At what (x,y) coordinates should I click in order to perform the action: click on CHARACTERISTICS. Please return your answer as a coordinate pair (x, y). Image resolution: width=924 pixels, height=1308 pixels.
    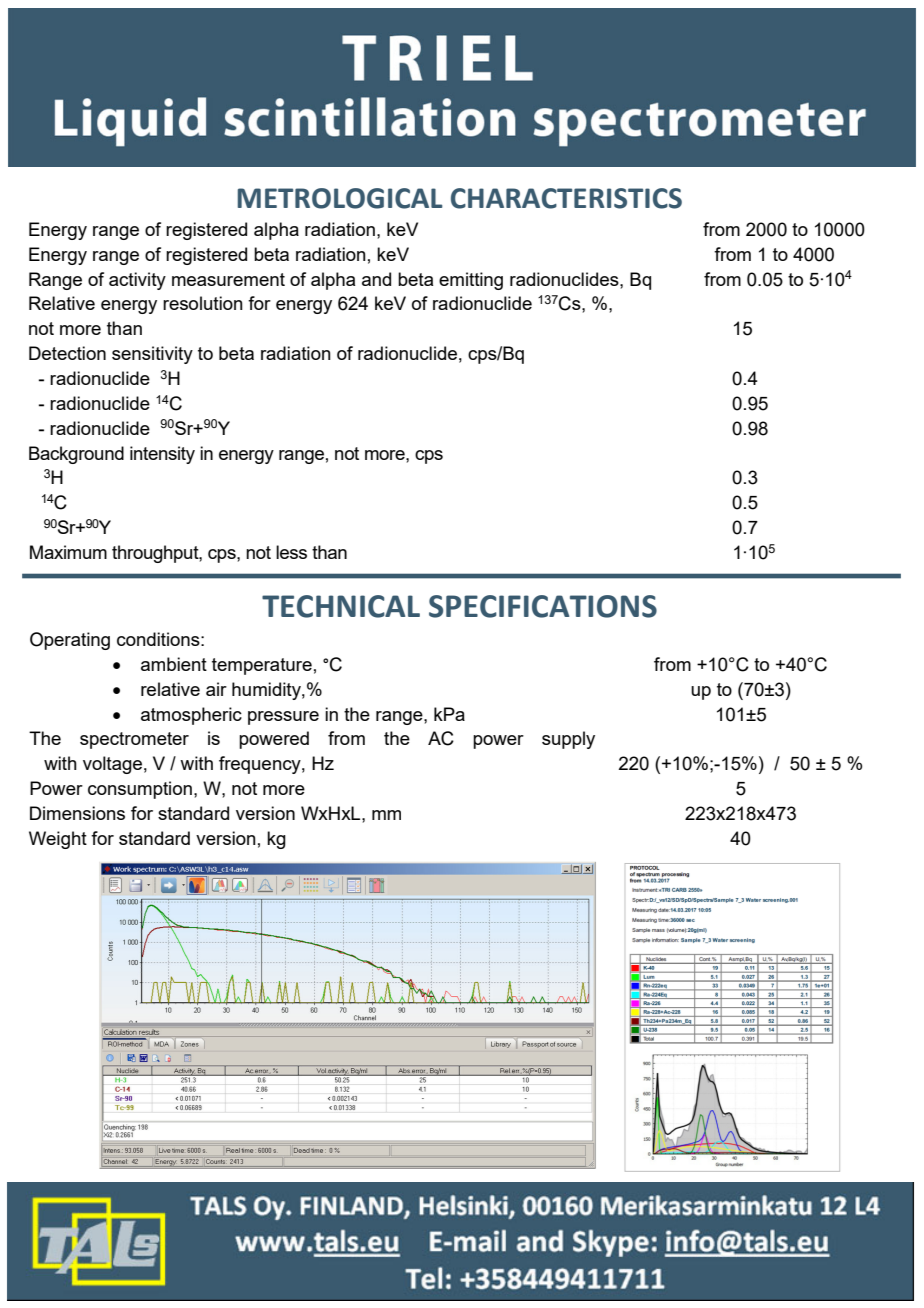
    Looking at the image, I should click on (566, 198).
